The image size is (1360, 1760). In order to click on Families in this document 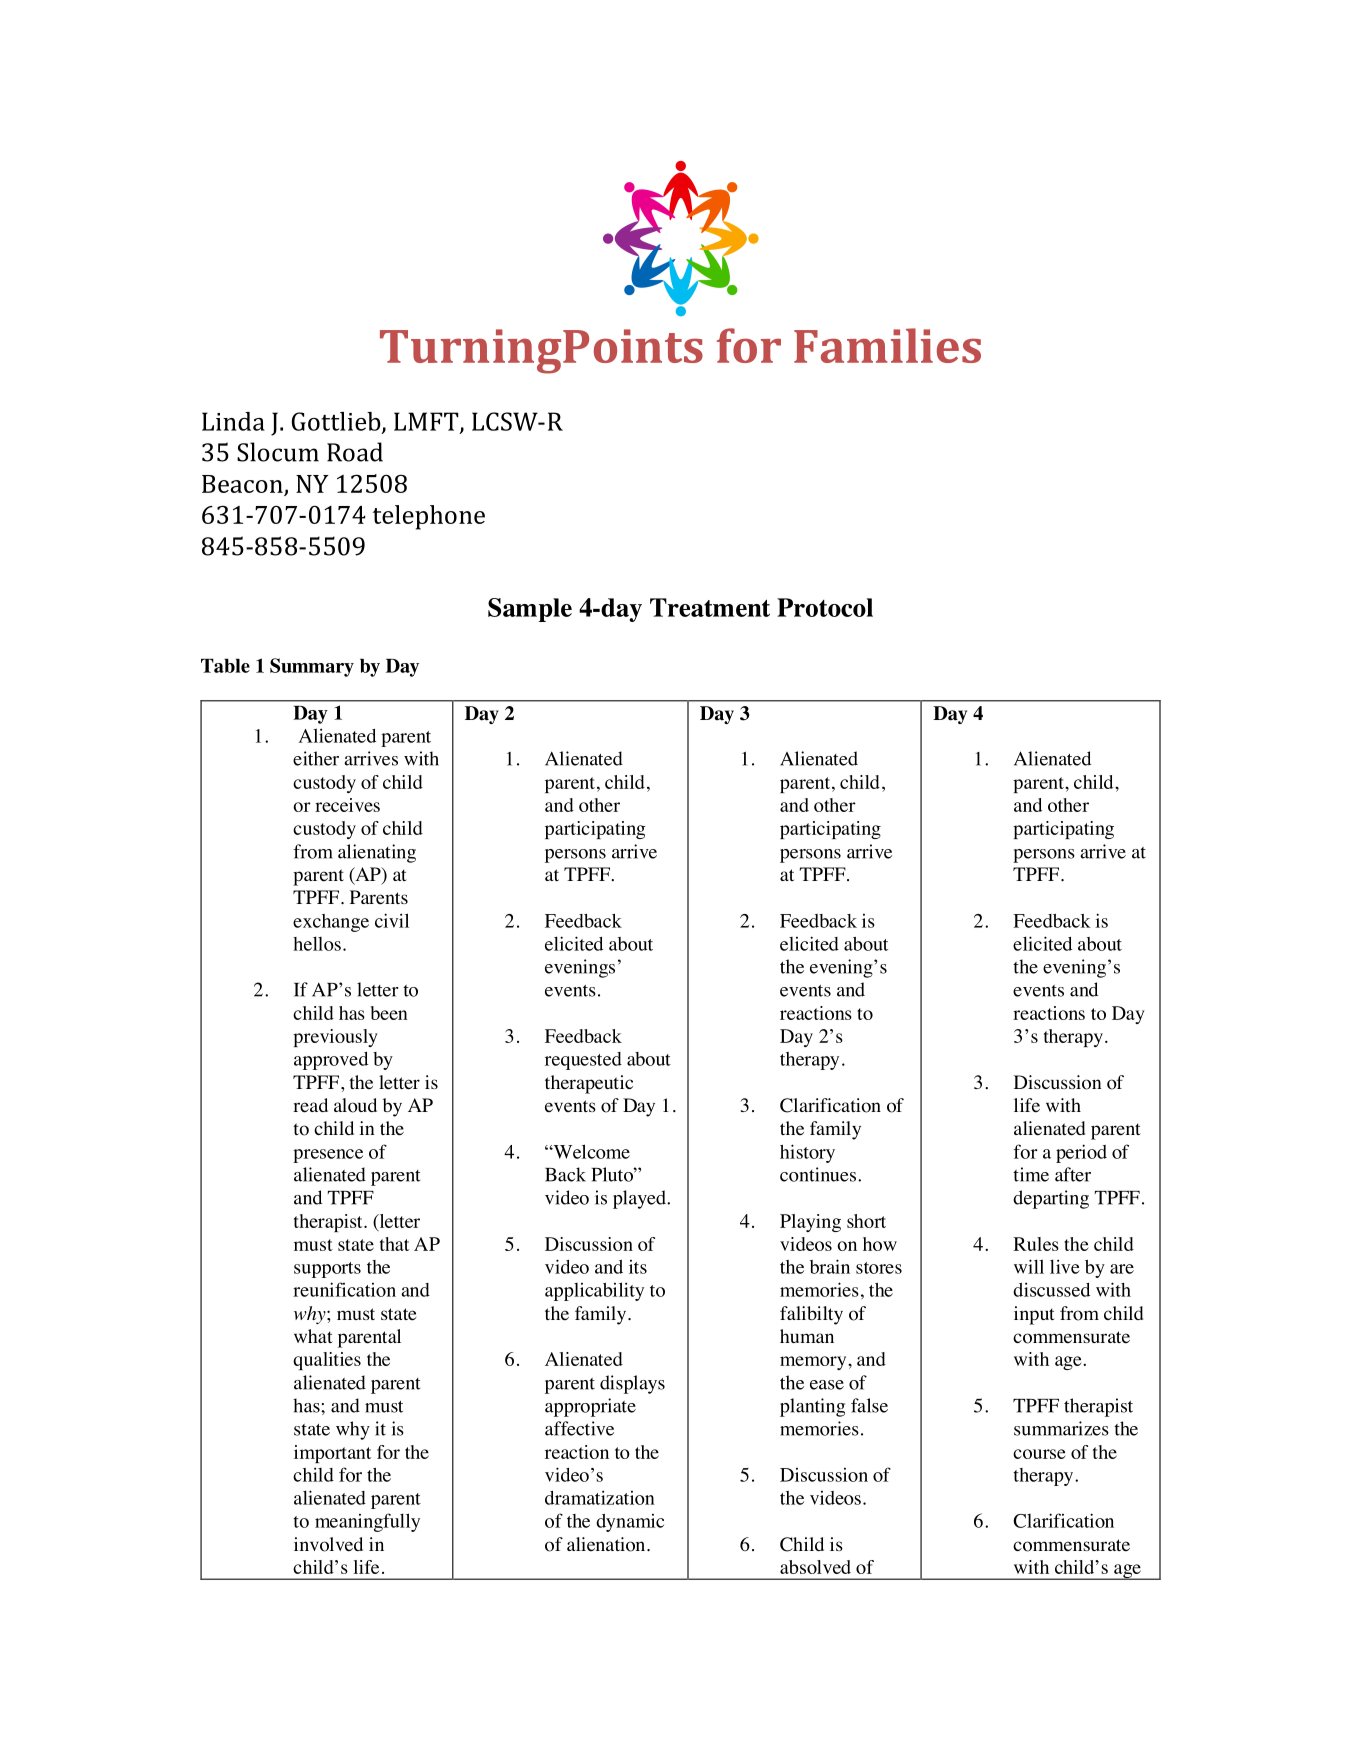, I will do `click(887, 345)`.
